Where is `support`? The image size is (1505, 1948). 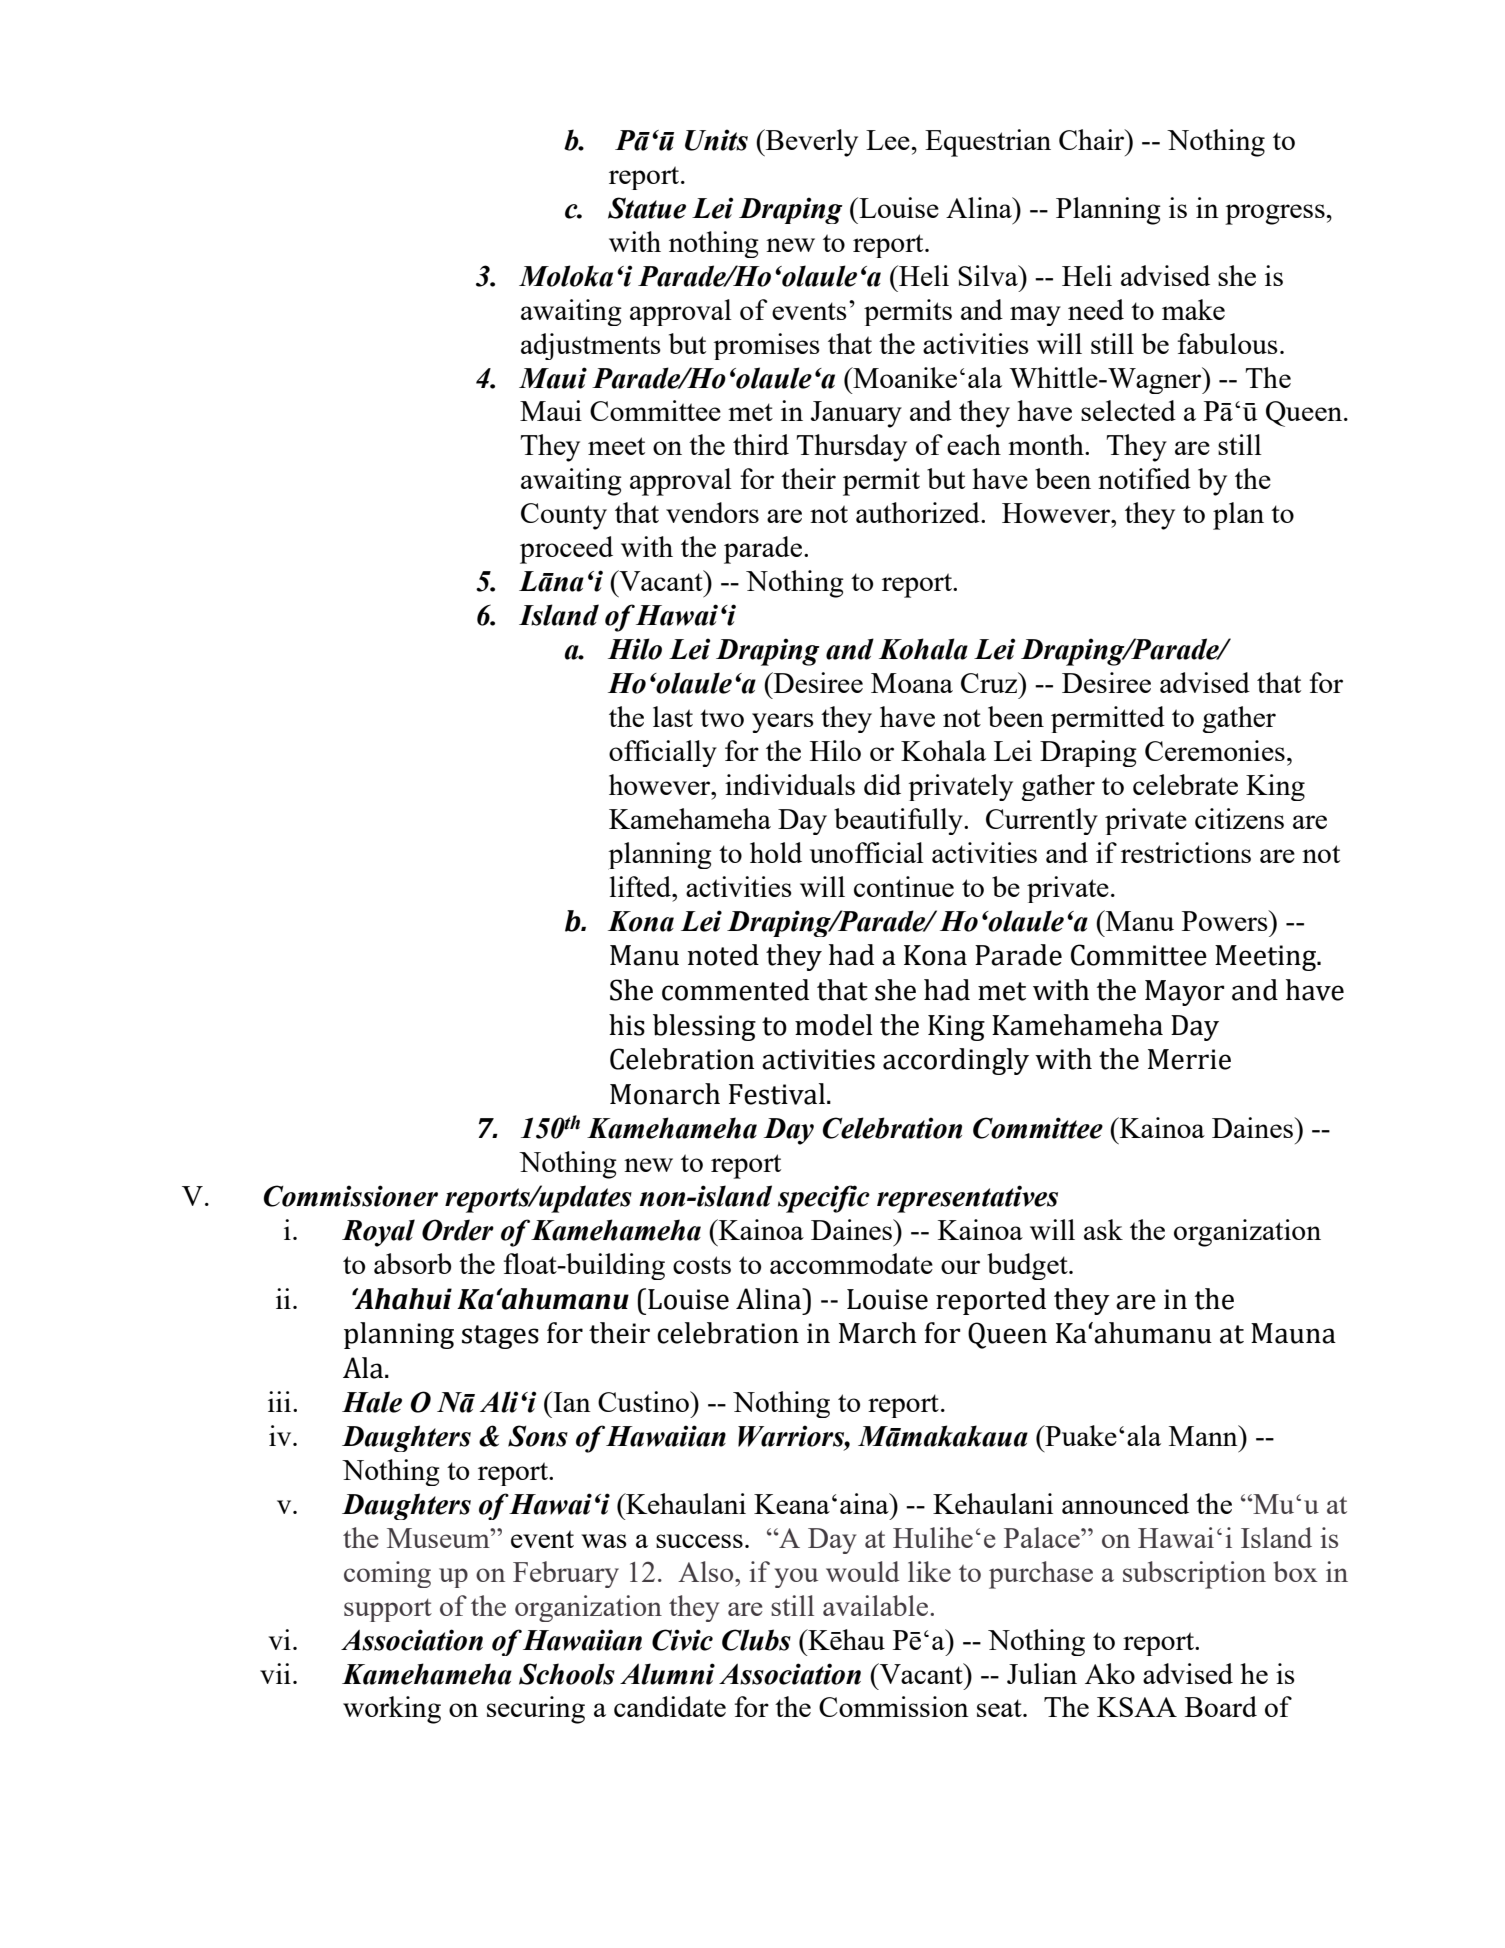
support is located at coordinates (388, 1610).
